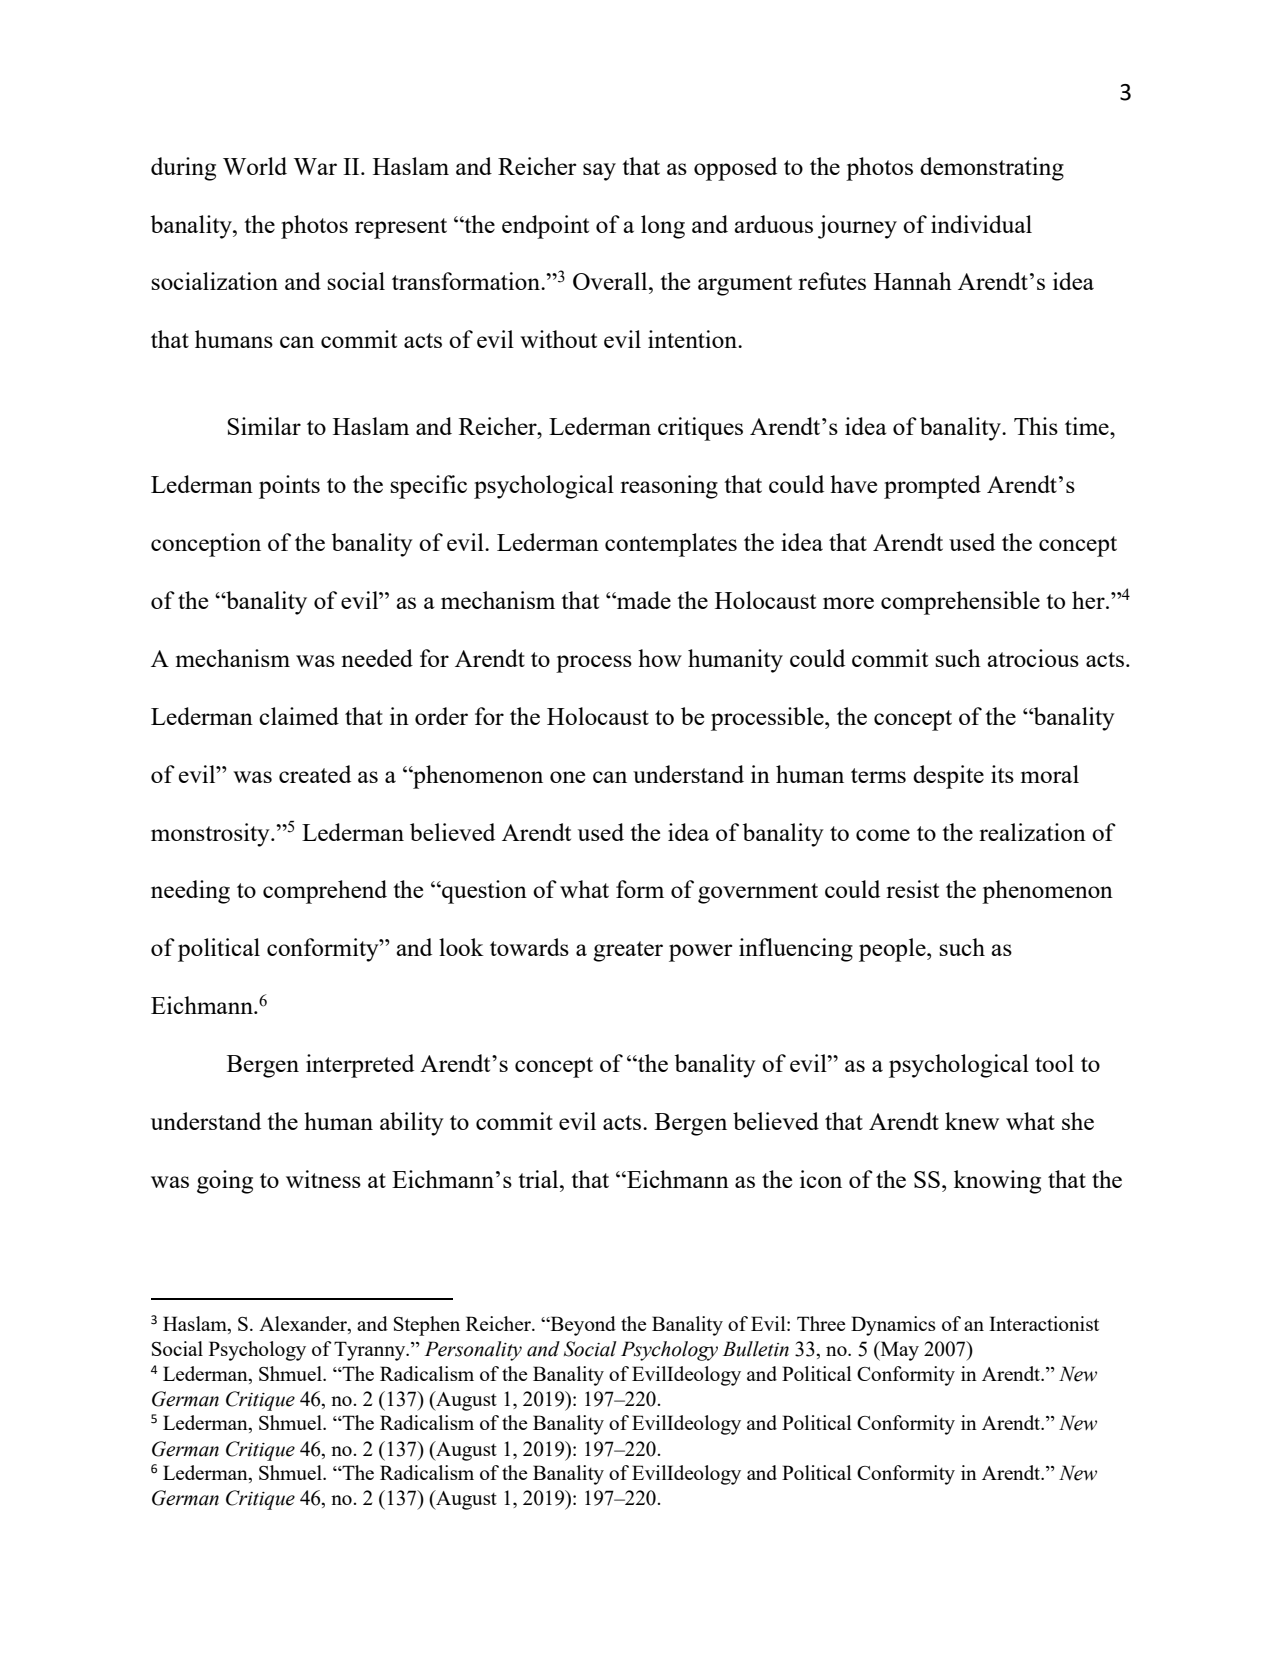 The image size is (1283, 1661). What do you see at coordinates (981, 224) in the image?
I see `individual` at bounding box center [981, 224].
